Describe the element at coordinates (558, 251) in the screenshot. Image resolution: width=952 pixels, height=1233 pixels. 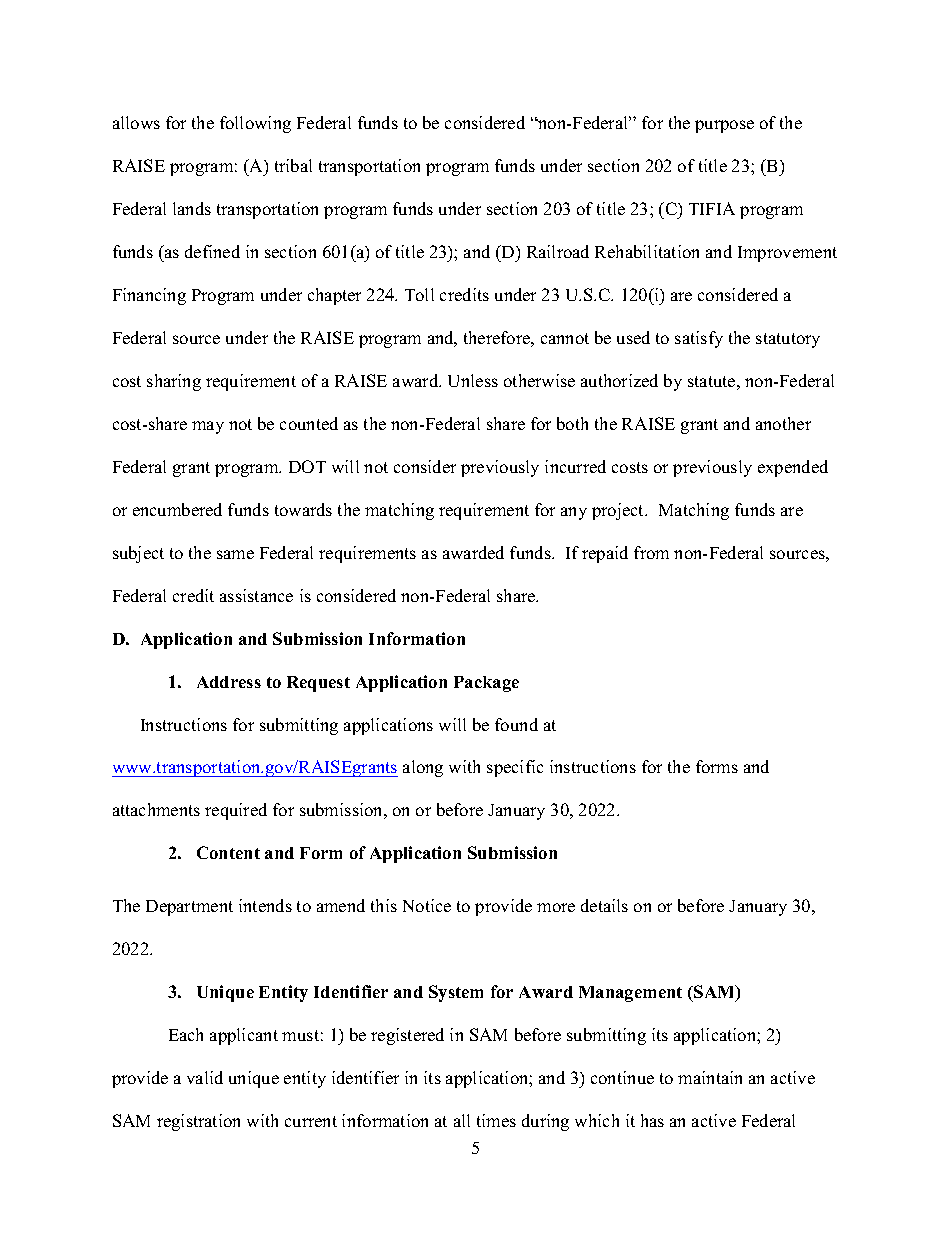
I see `Railroad` at that location.
